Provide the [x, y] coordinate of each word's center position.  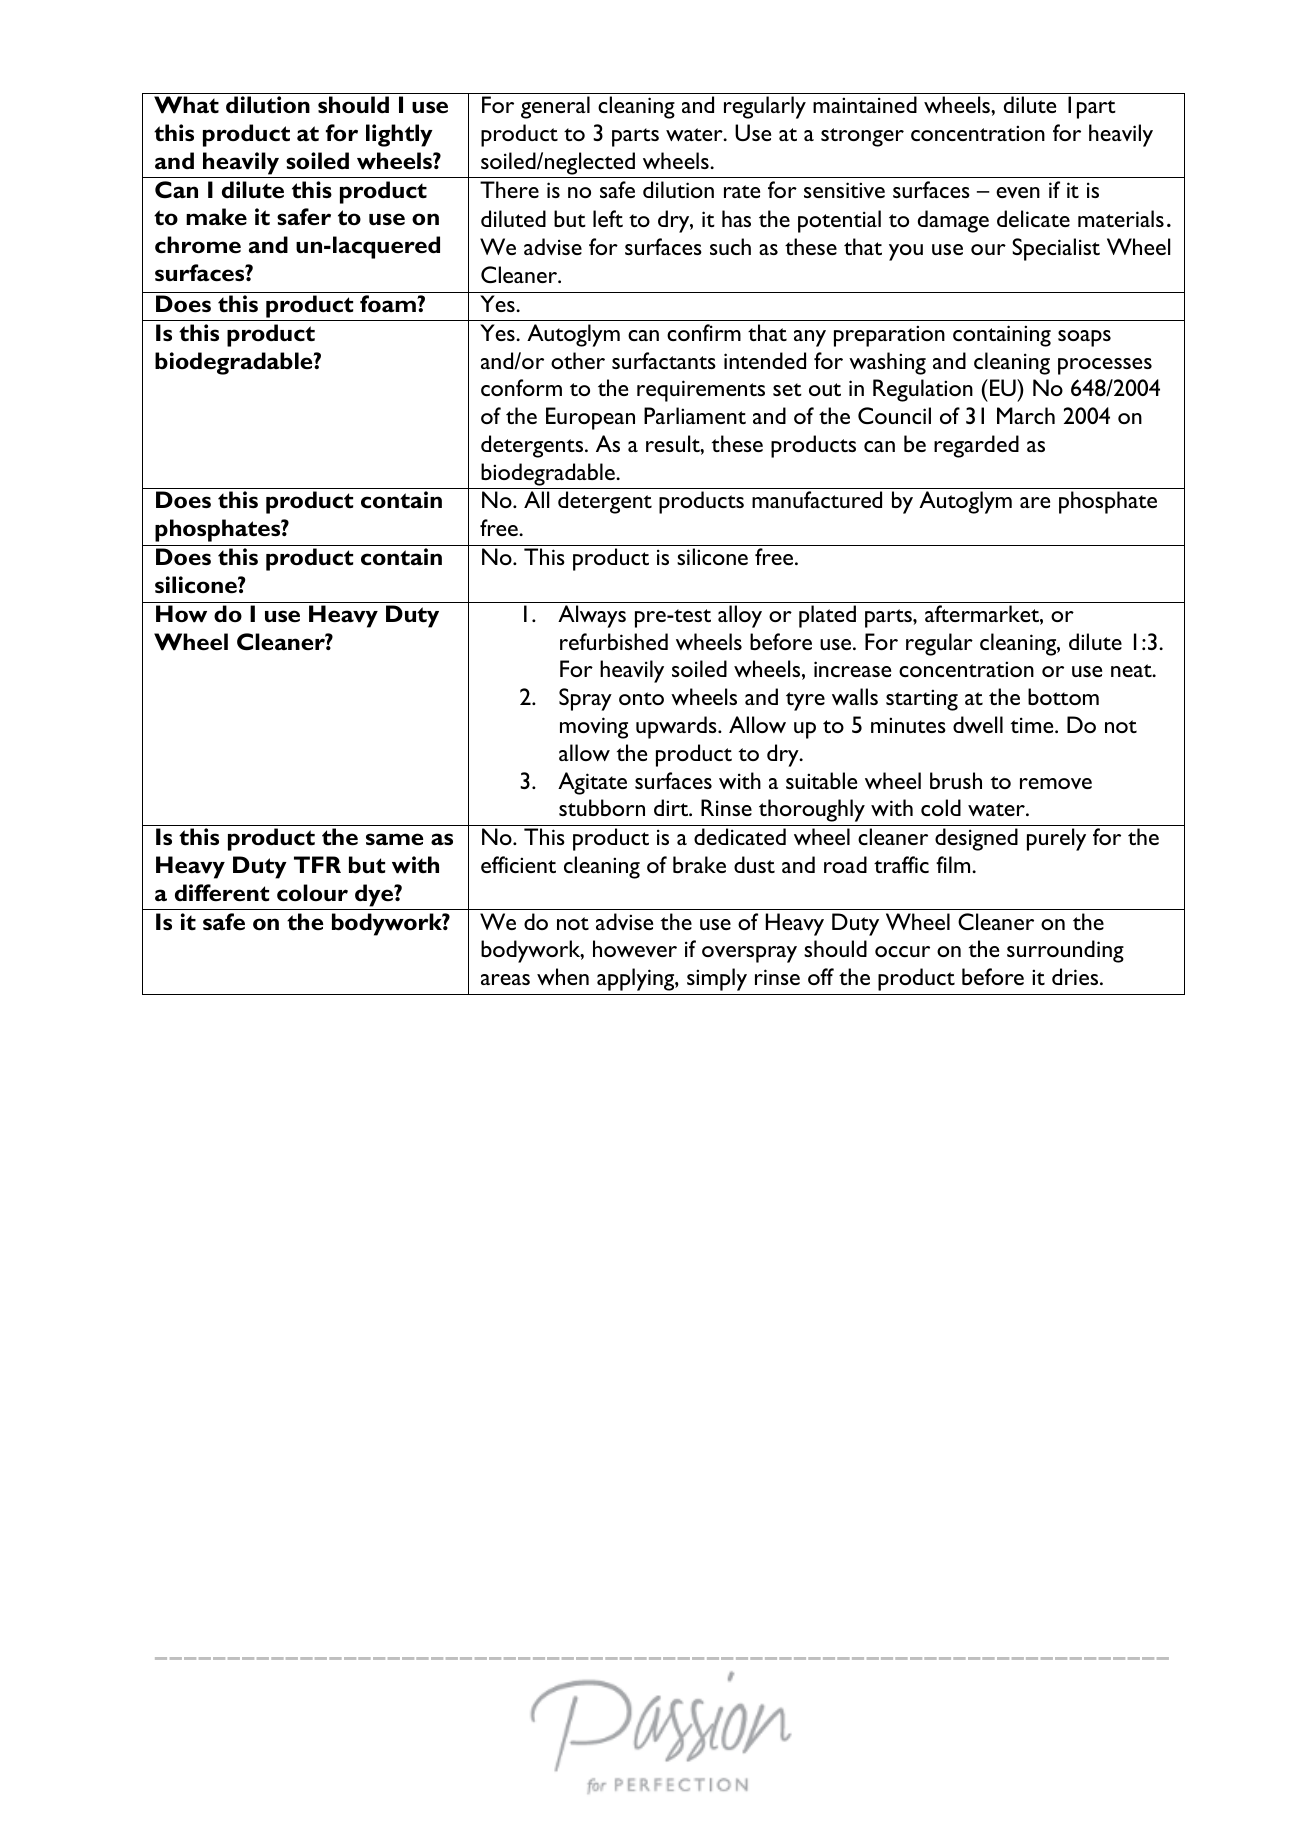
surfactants [664, 360]
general [555, 107]
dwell [978, 724]
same [394, 839]
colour [312, 893]
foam [389, 304]
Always [592, 616]
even [1018, 192]
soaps [1084, 338]
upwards [677, 727]
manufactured [817, 499]
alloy [740, 616]
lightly [399, 135]
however [635, 948]
